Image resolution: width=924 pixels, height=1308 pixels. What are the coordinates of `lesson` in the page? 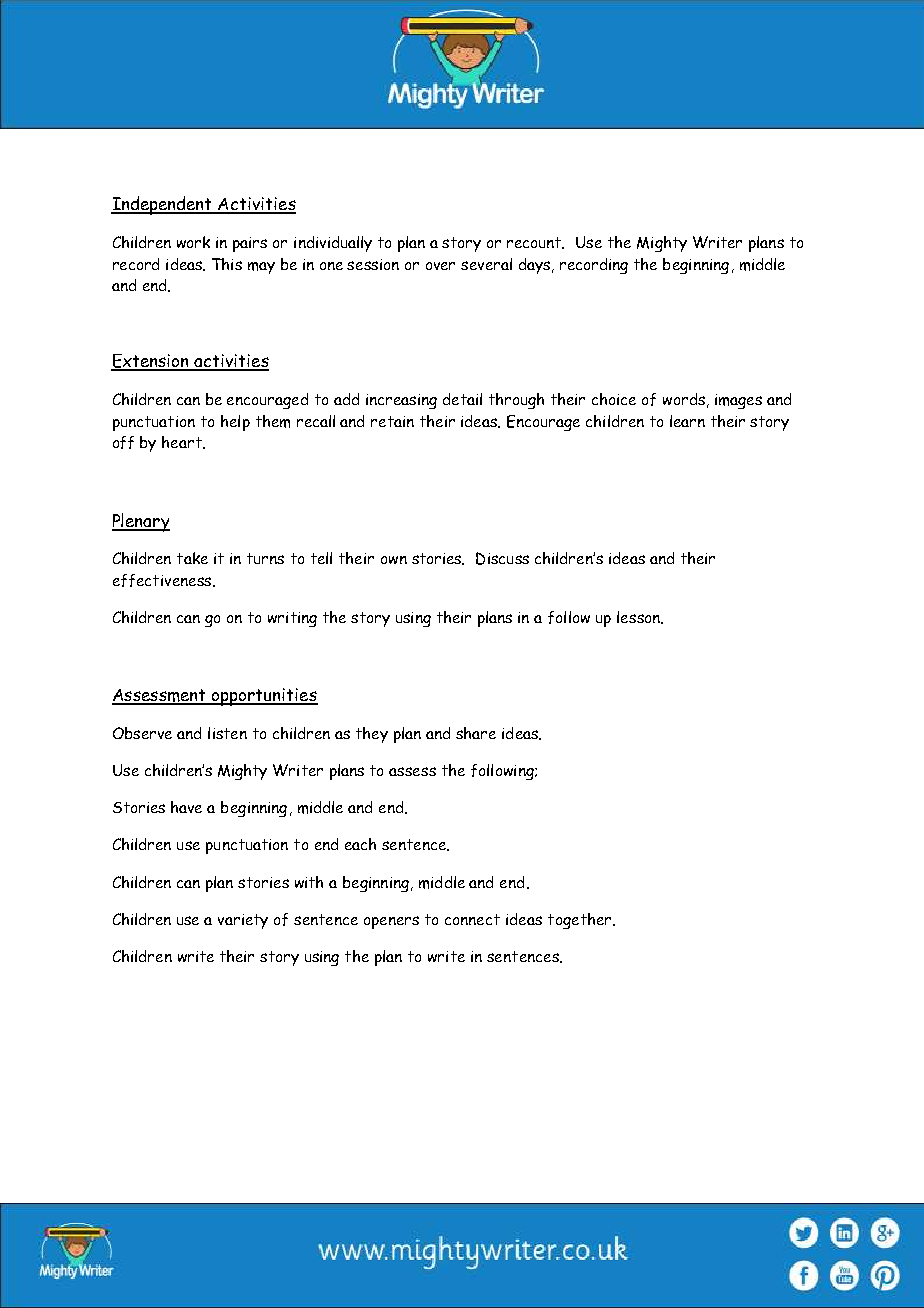 It's located at (639, 617).
